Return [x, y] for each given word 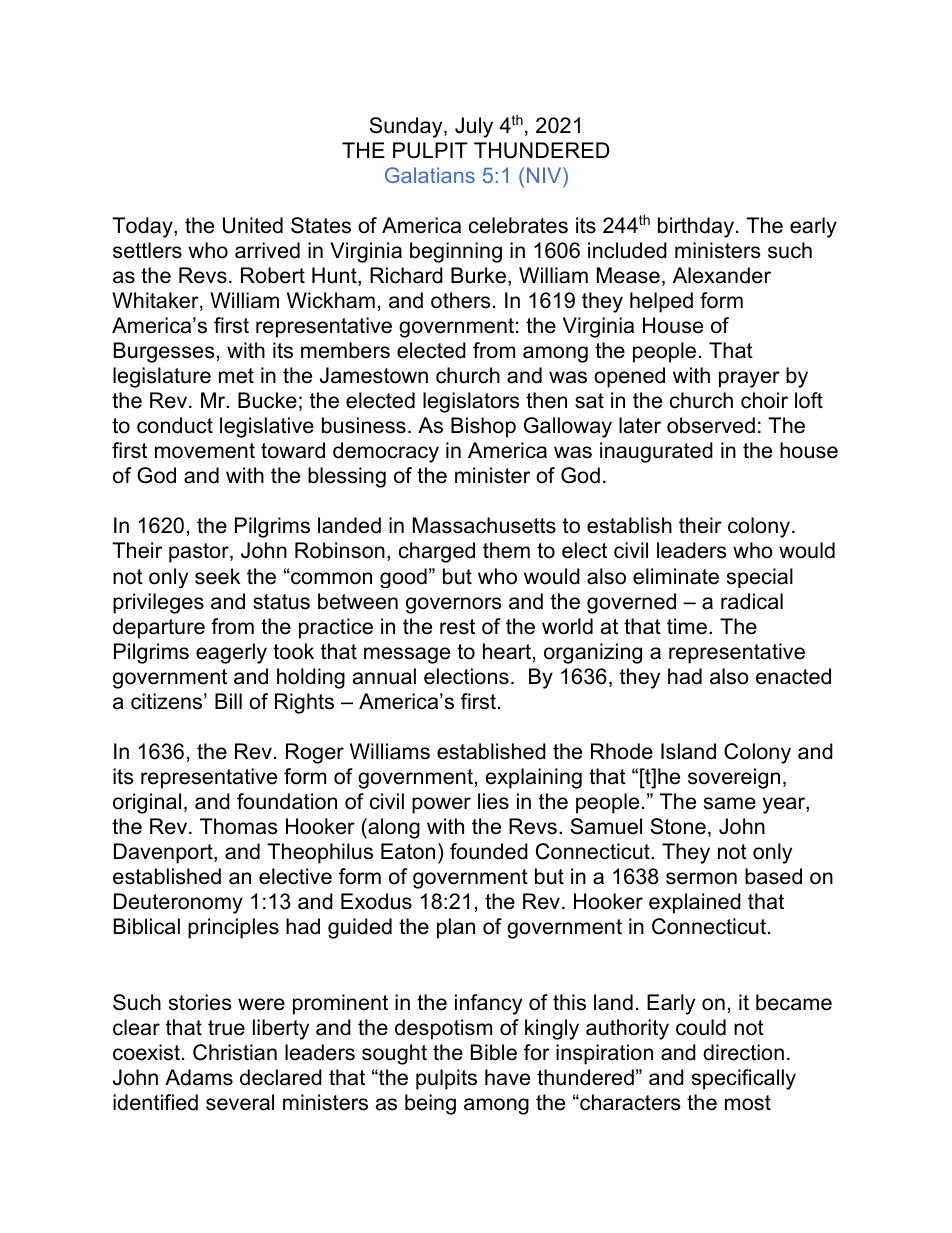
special [760, 578]
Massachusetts [484, 525]
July [474, 127]
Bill [228, 701]
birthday [696, 227]
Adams [199, 1077]
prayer [749, 379]
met [236, 376]
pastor [200, 553]
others [461, 300]
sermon [701, 878]
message [407, 655]
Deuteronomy [178, 903]
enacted [793, 676]
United [253, 225]
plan [456, 928]
